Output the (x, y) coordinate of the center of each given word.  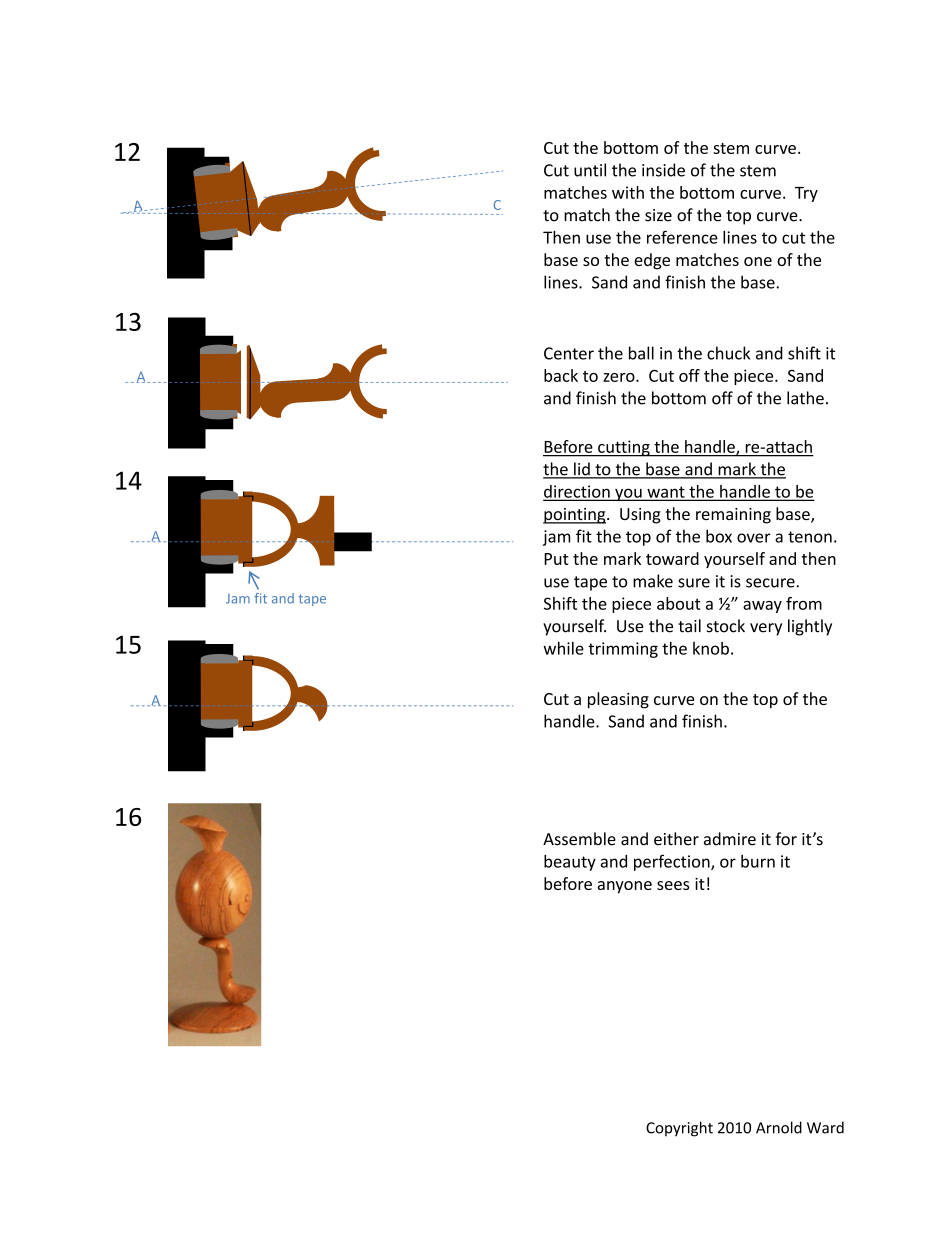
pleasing (618, 700)
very (766, 629)
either (676, 839)
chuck (728, 353)
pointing (575, 516)
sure (694, 583)
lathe (805, 398)
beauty (570, 862)
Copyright (679, 1129)
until (590, 170)
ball (641, 353)
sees (673, 885)
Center (569, 353)
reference (682, 237)
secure (771, 583)
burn (758, 861)
